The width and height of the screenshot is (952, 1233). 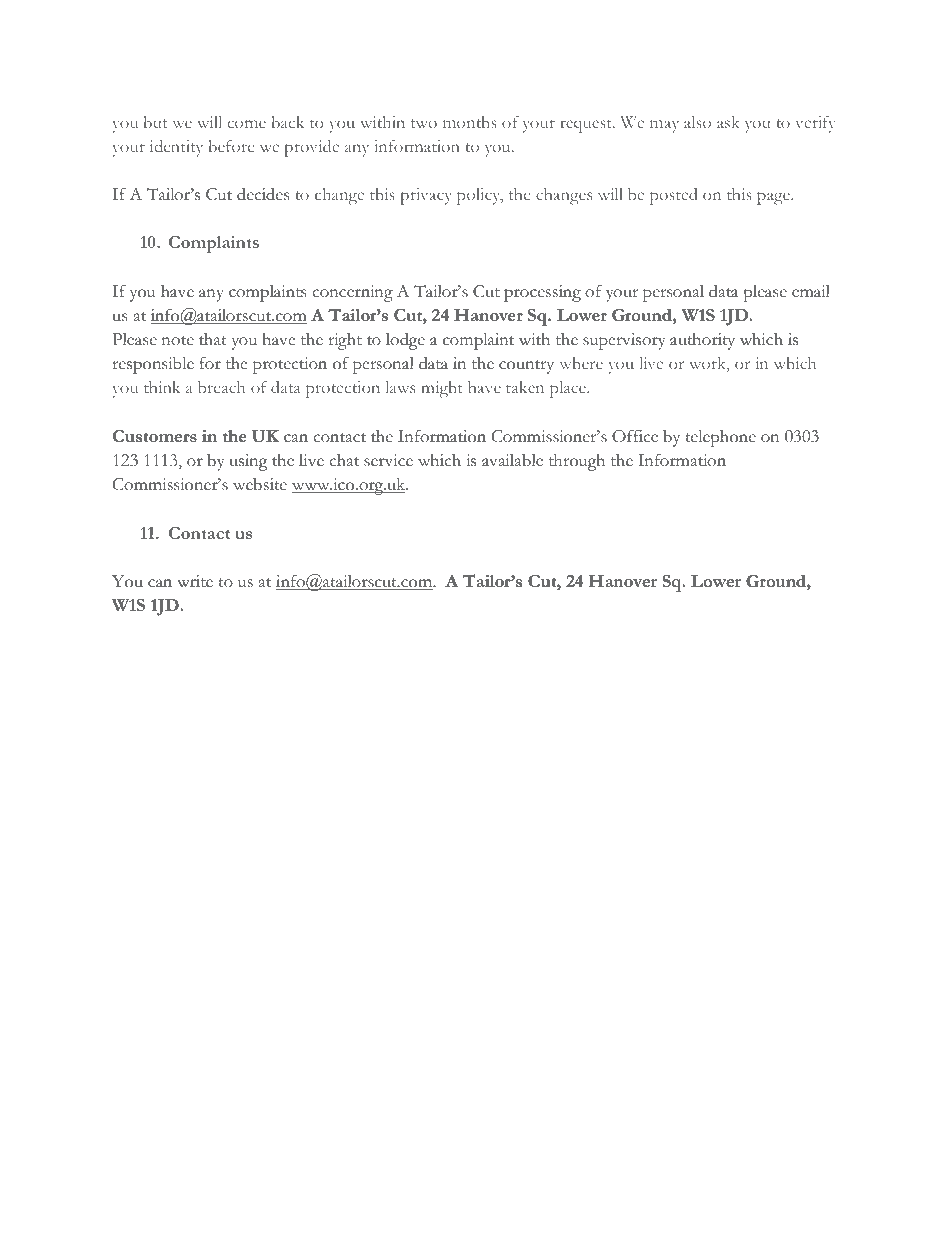 What do you see at coordinates (231, 146) in the screenshot?
I see `before` at bounding box center [231, 146].
